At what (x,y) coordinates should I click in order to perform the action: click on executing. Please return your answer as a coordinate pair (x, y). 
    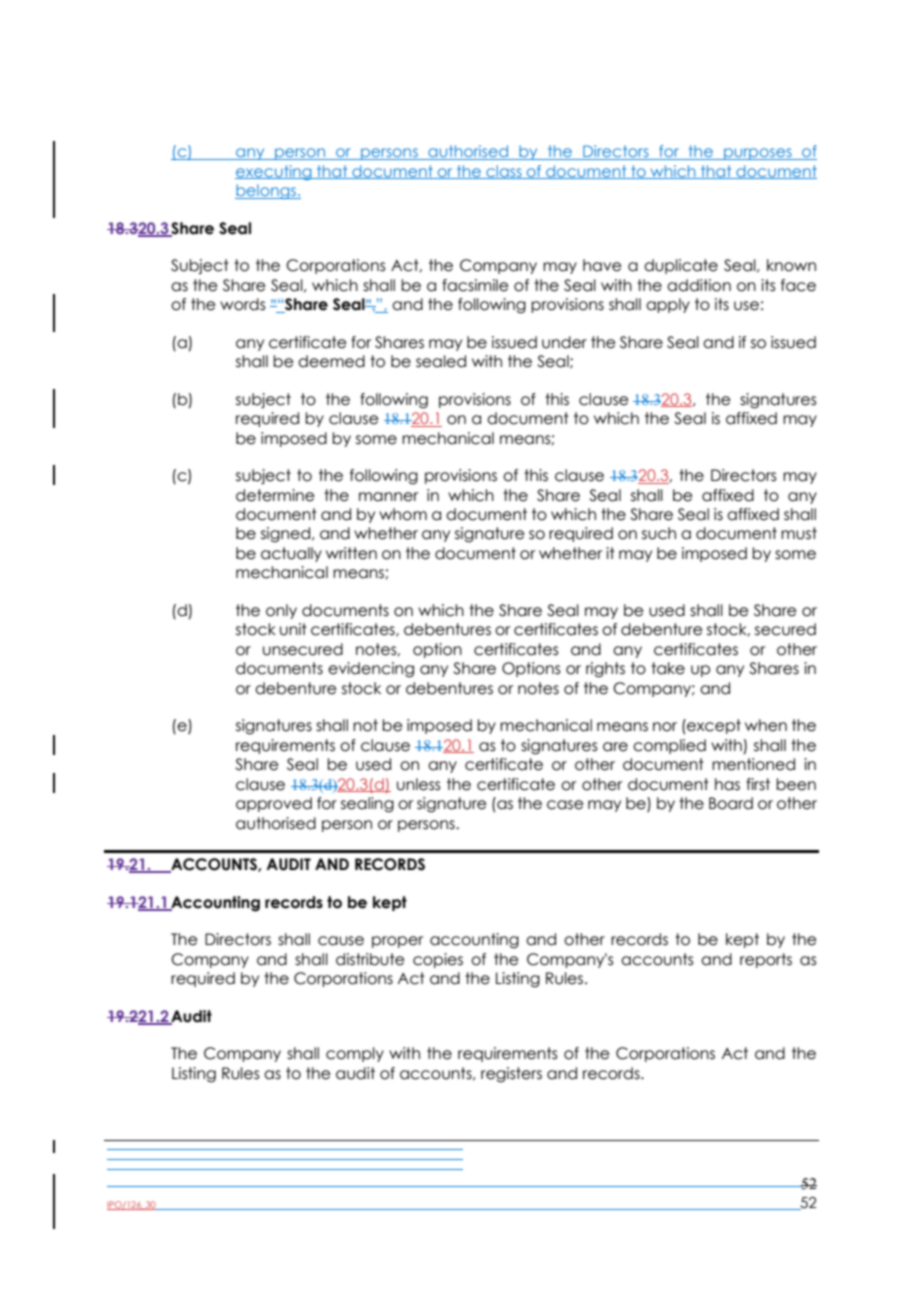
    Looking at the image, I should click on (274, 172).
